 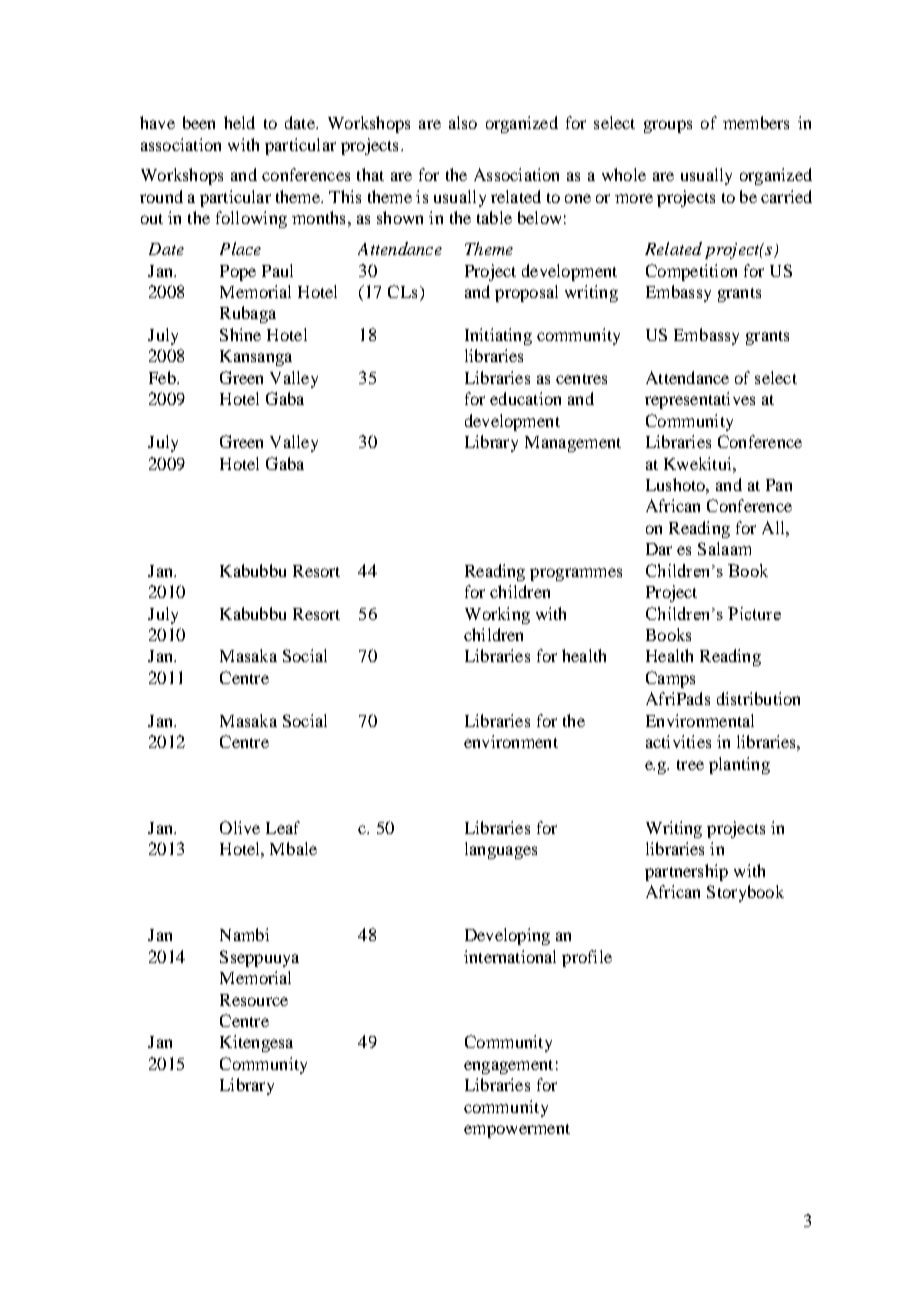 What do you see at coordinates (283, 827) in the image?
I see `Leaf` at bounding box center [283, 827].
